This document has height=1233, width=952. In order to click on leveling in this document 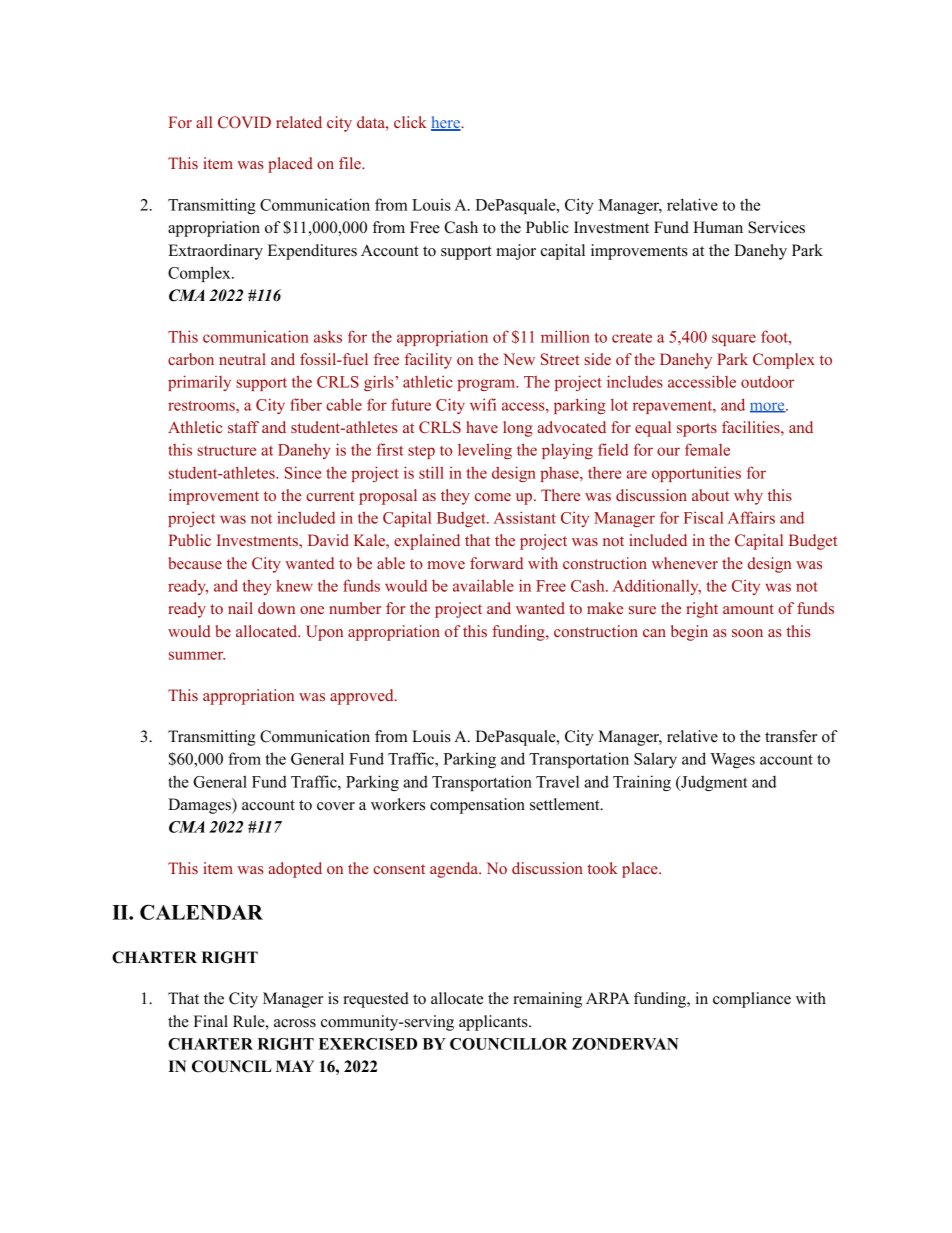, I will do `click(485, 451)`.
